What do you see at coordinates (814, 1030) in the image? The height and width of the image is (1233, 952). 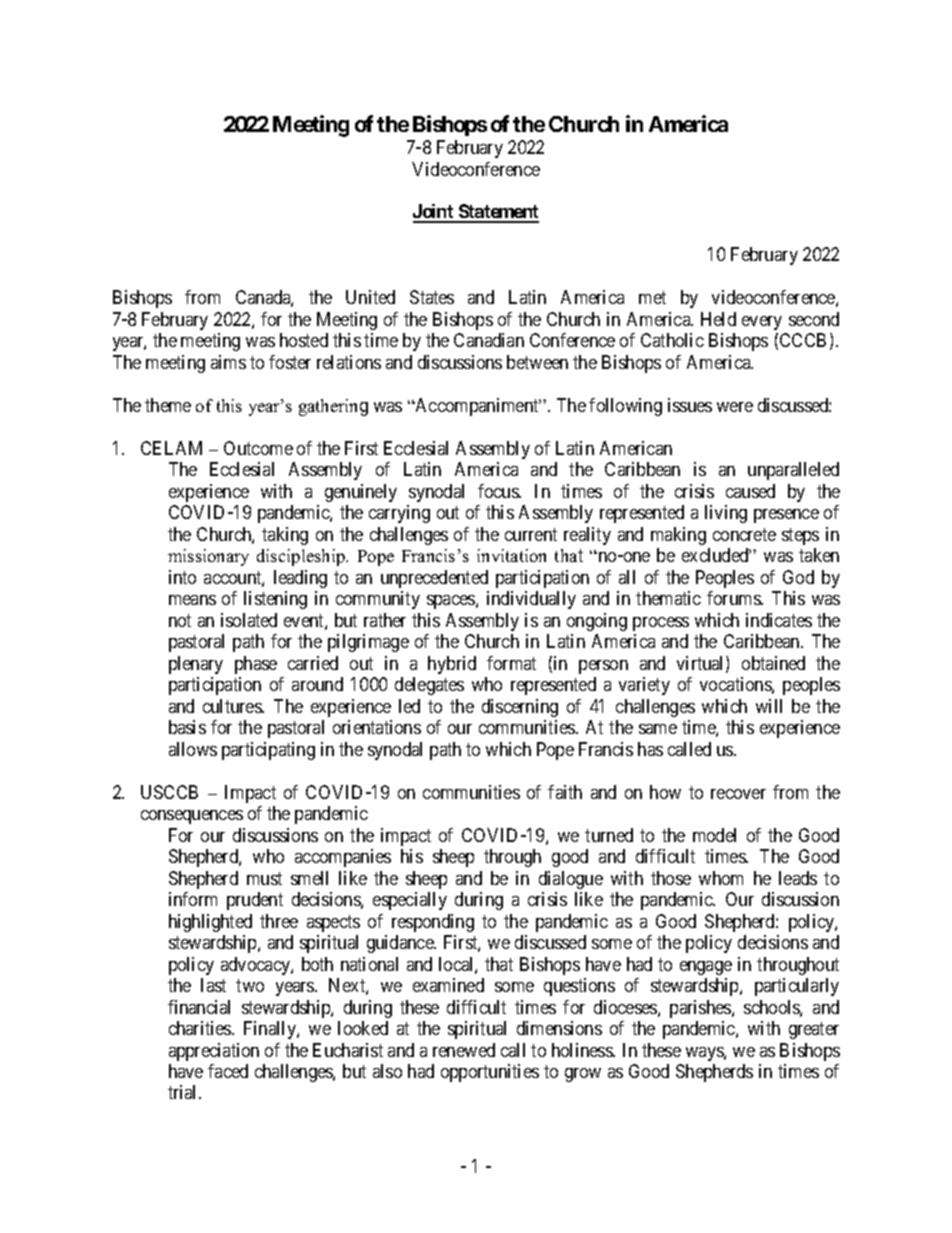 I see `greater` at bounding box center [814, 1030].
